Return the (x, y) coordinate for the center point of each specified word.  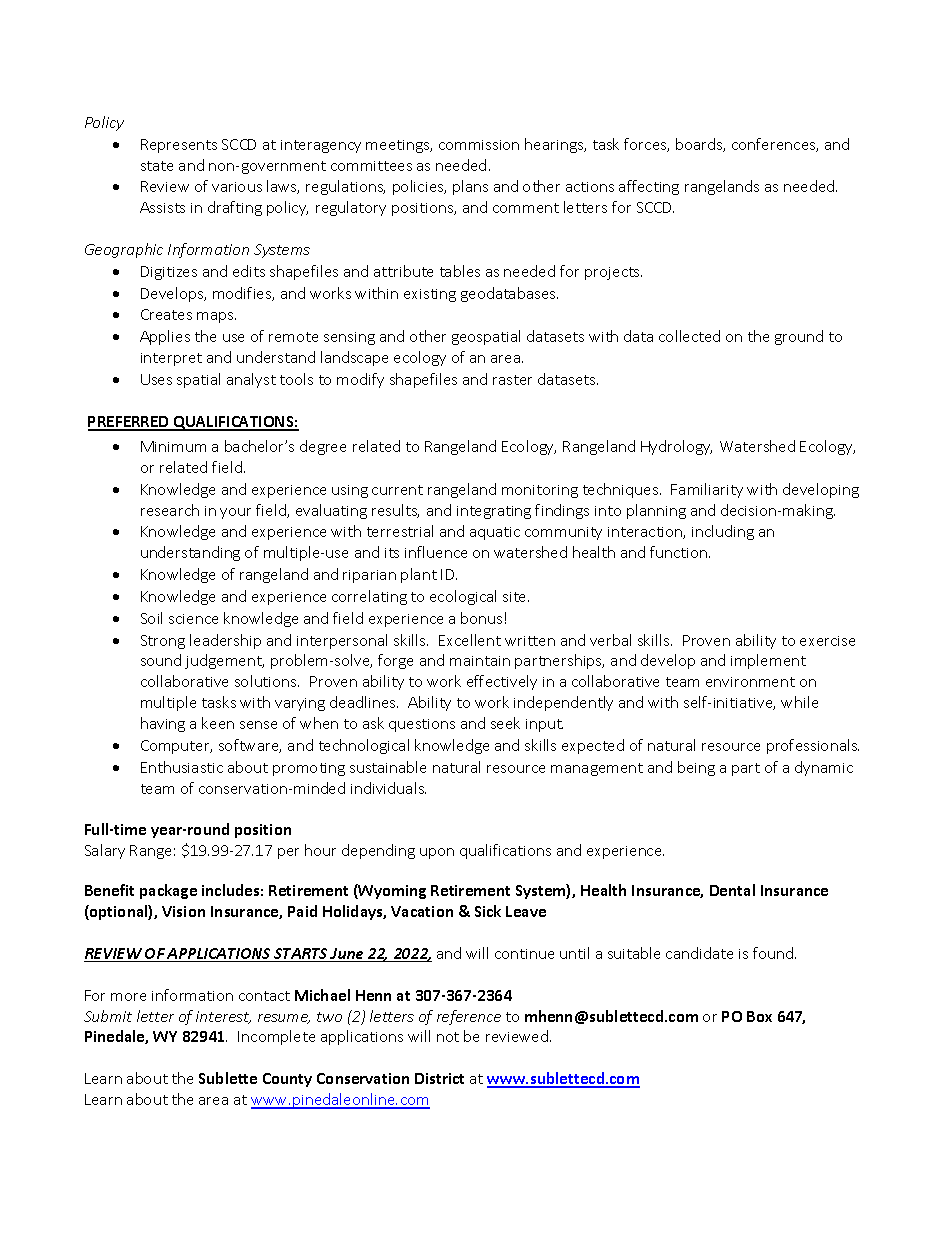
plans (470, 187)
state (157, 166)
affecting (649, 187)
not (448, 1037)
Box (759, 1016)
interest (223, 1017)
